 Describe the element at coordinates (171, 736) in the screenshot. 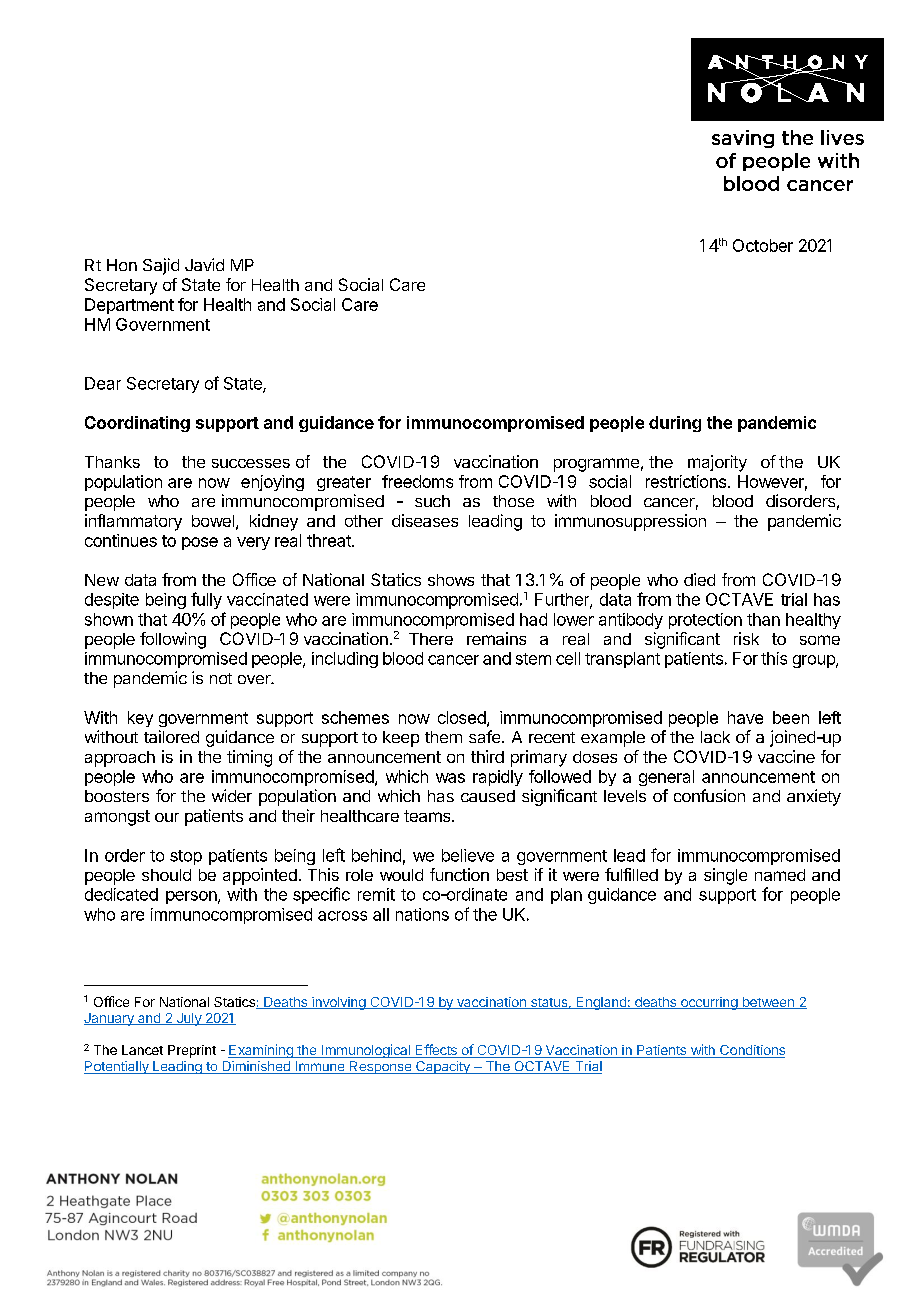

I see `tailored` at that location.
